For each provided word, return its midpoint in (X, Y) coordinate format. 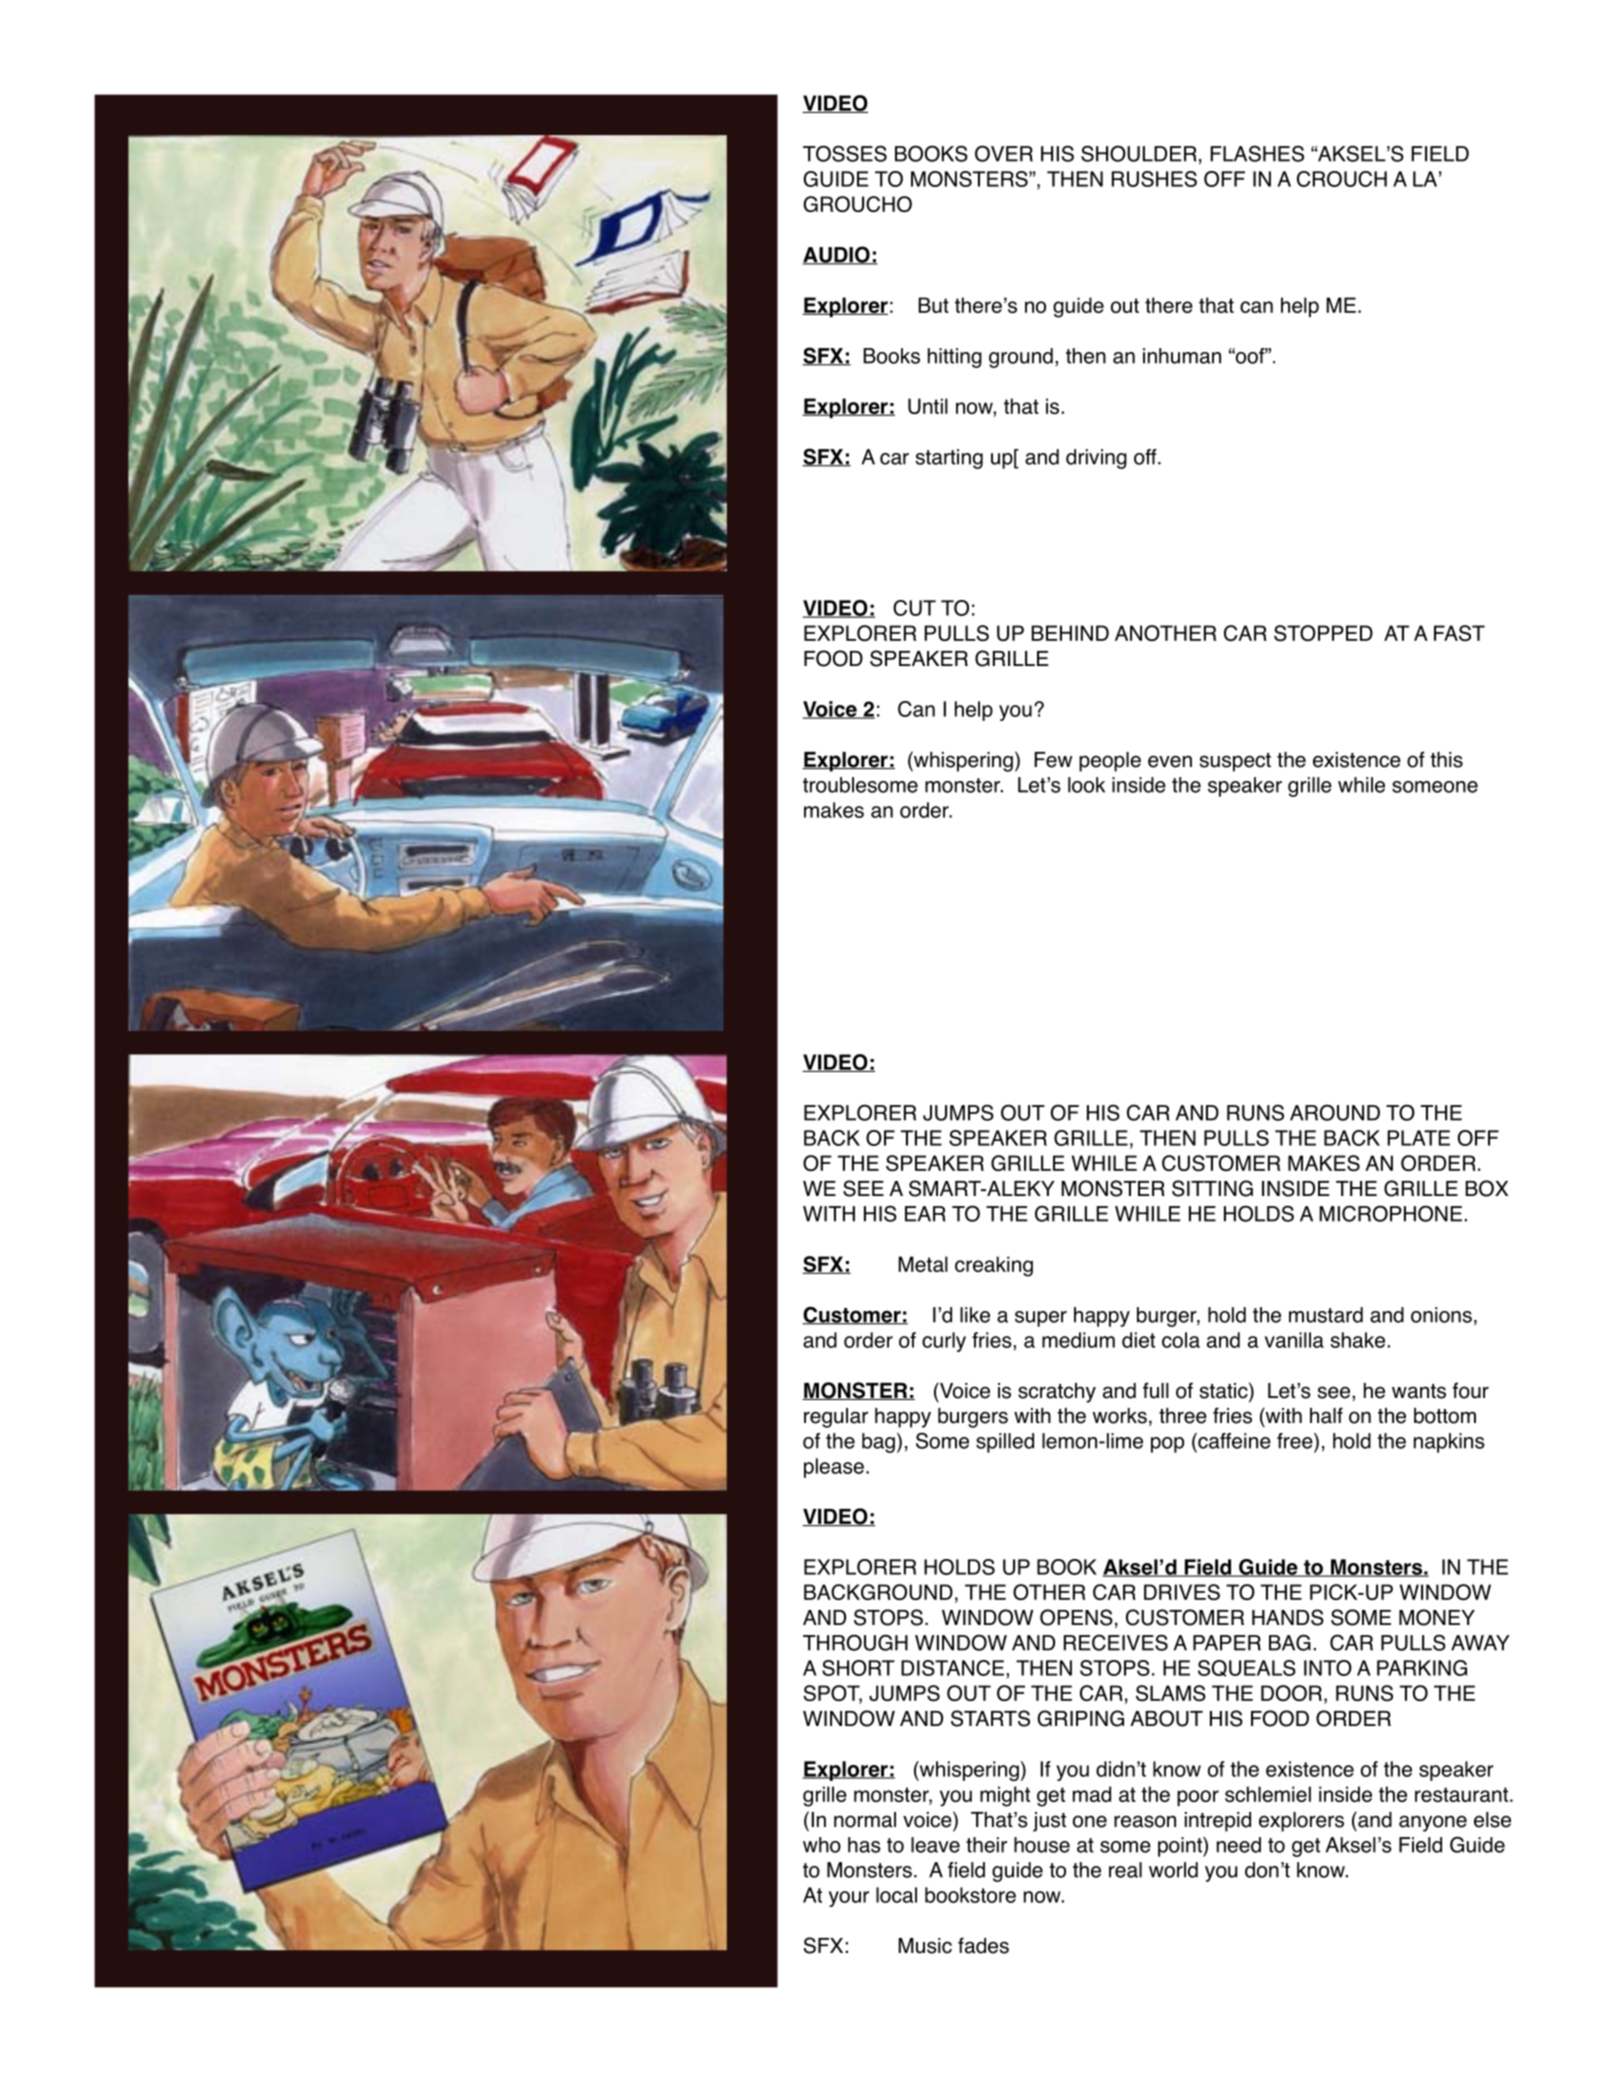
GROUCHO (857, 204)
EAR (925, 1214)
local (896, 1895)
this (1446, 760)
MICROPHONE (1390, 1213)
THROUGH (855, 1642)
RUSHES (1154, 179)
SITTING (1212, 1188)
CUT (914, 608)
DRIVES (1182, 1592)
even (1170, 761)
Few (1053, 760)
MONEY (1437, 1617)
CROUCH (1342, 179)
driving (1096, 459)
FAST (1459, 633)
